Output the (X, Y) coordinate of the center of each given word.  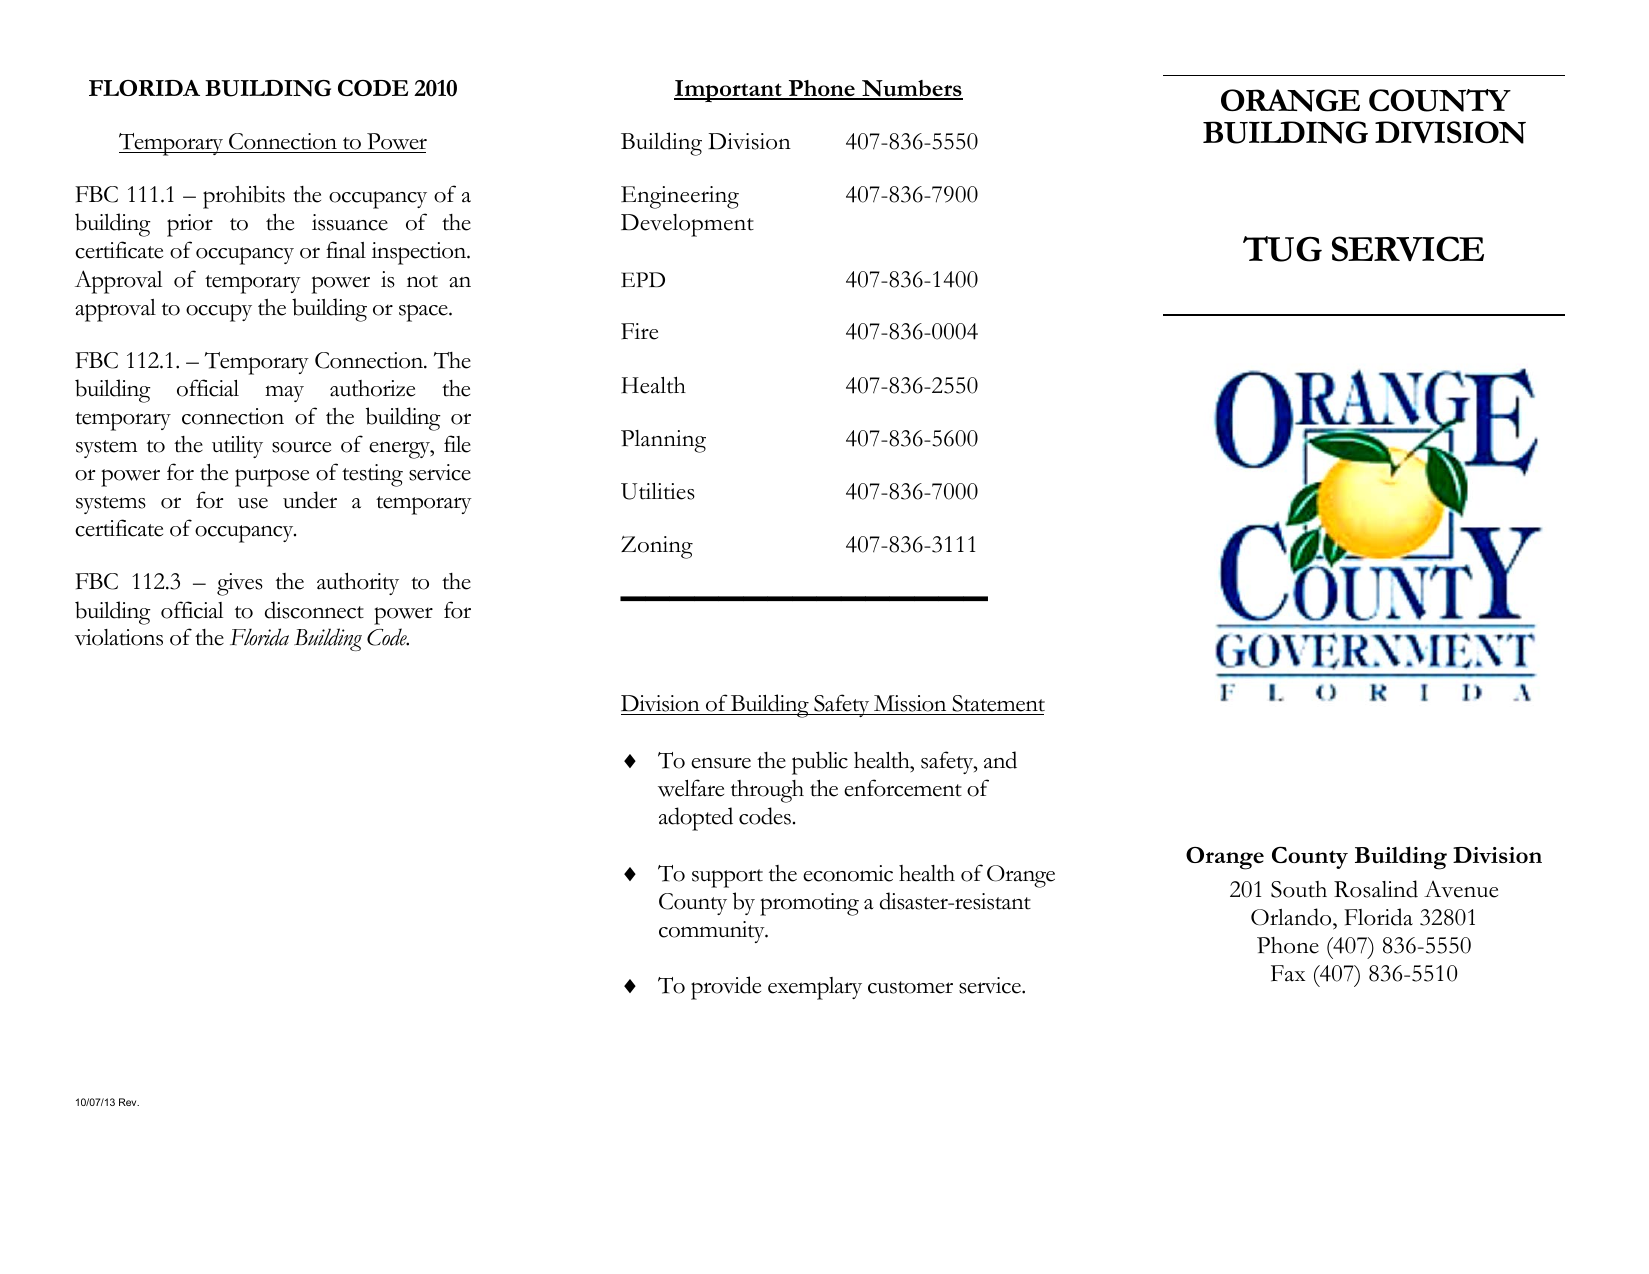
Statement (997, 705)
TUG (1282, 249)
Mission (910, 705)
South (1299, 889)
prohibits (244, 197)
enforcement (903, 788)
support (727, 878)
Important (729, 91)
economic (848, 873)
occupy (219, 313)
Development (687, 225)
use (253, 503)
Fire (639, 331)
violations (119, 637)
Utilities (658, 491)
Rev (129, 1102)
